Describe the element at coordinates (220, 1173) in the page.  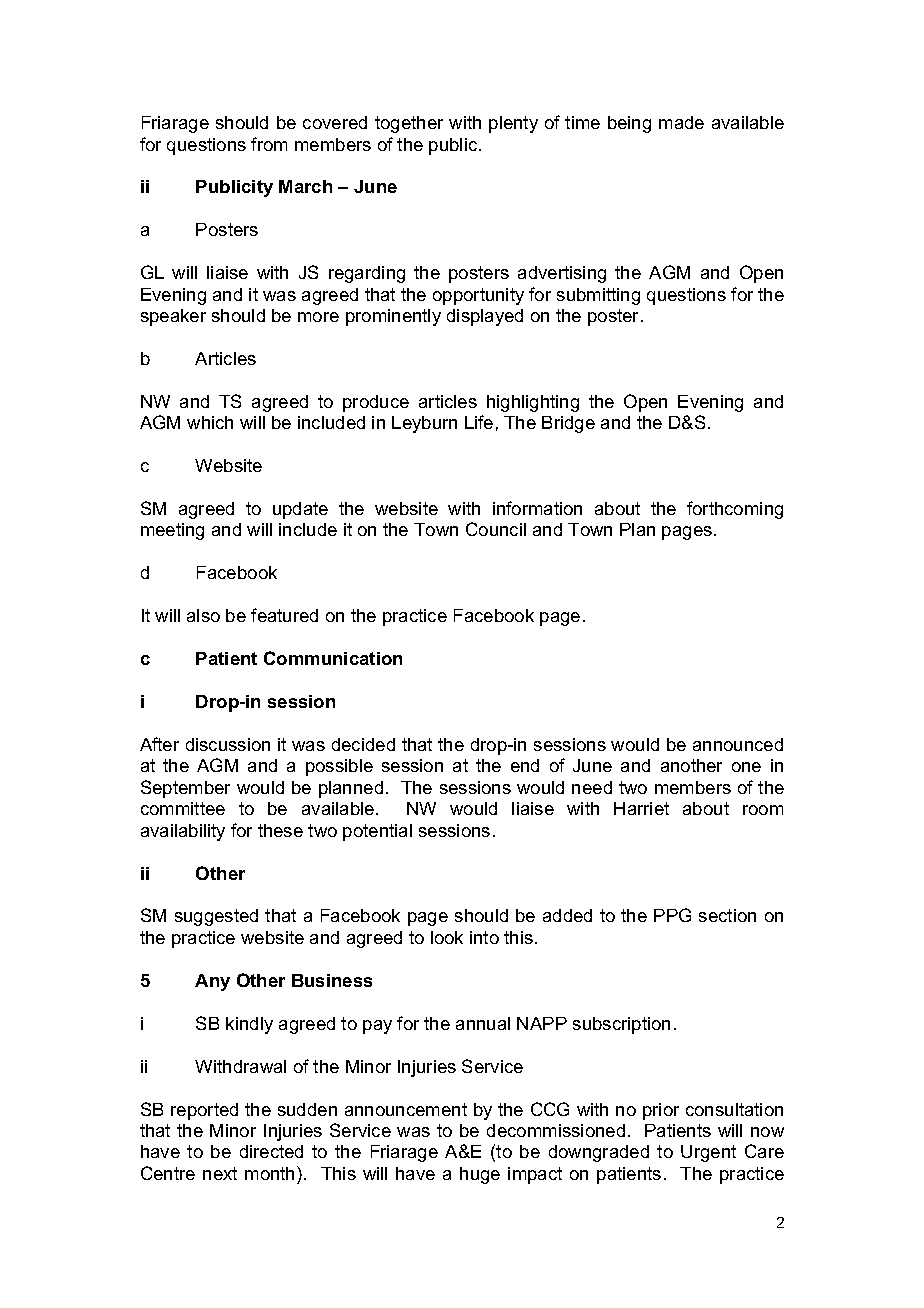
I see `next` at that location.
